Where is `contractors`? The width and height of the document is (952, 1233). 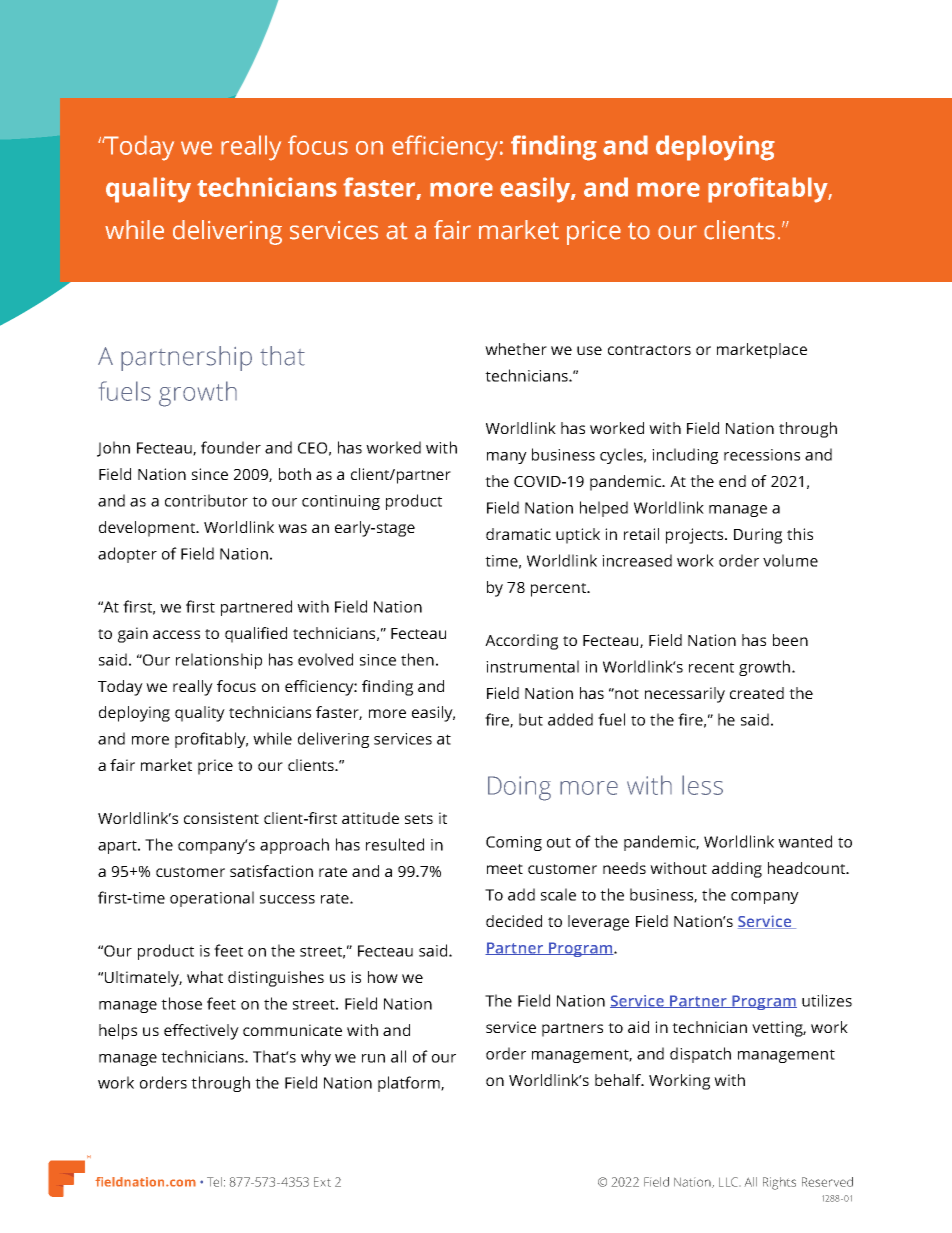 contractors is located at coordinates (649, 350).
